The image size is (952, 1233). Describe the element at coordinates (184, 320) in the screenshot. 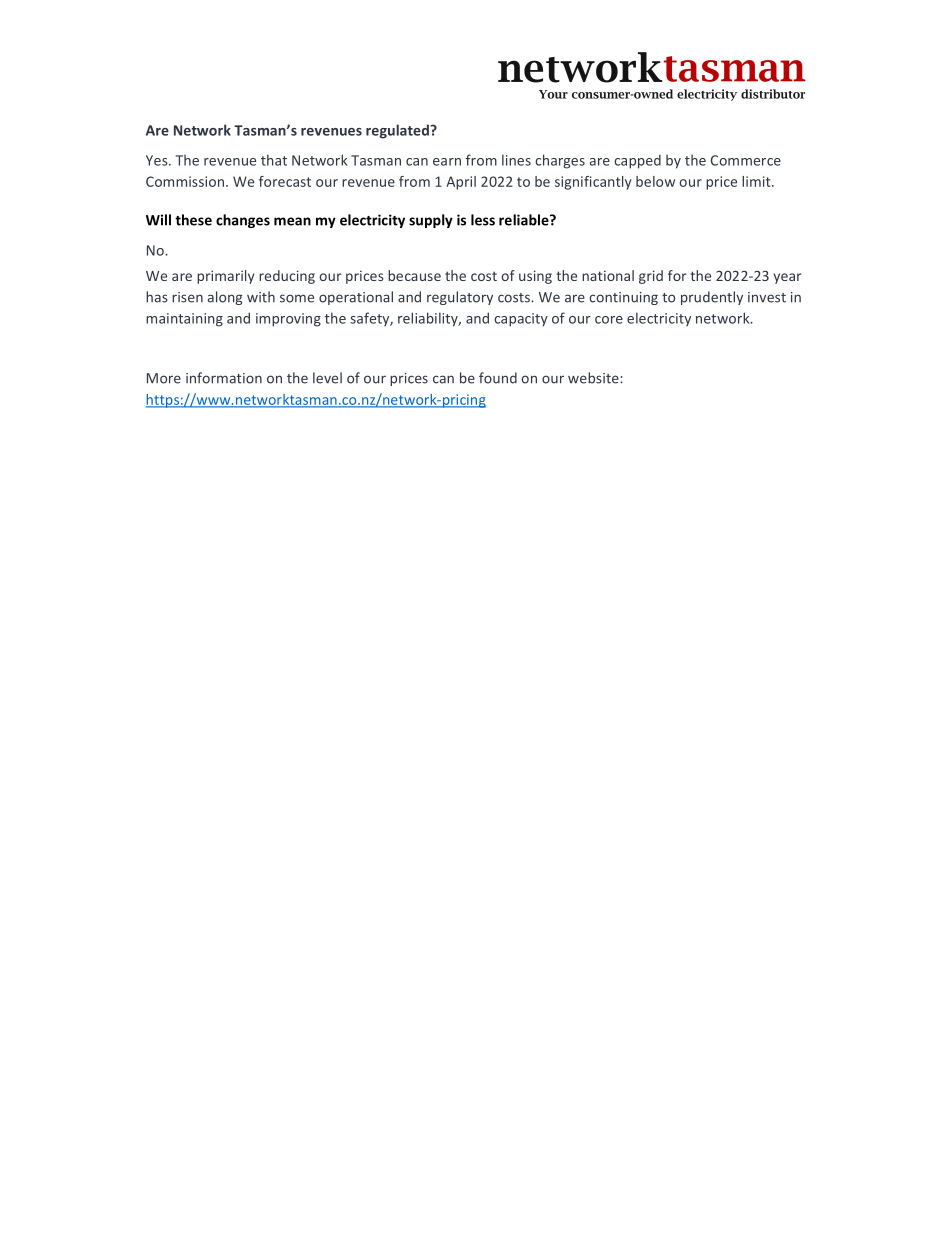

I see `maintaining` at that location.
